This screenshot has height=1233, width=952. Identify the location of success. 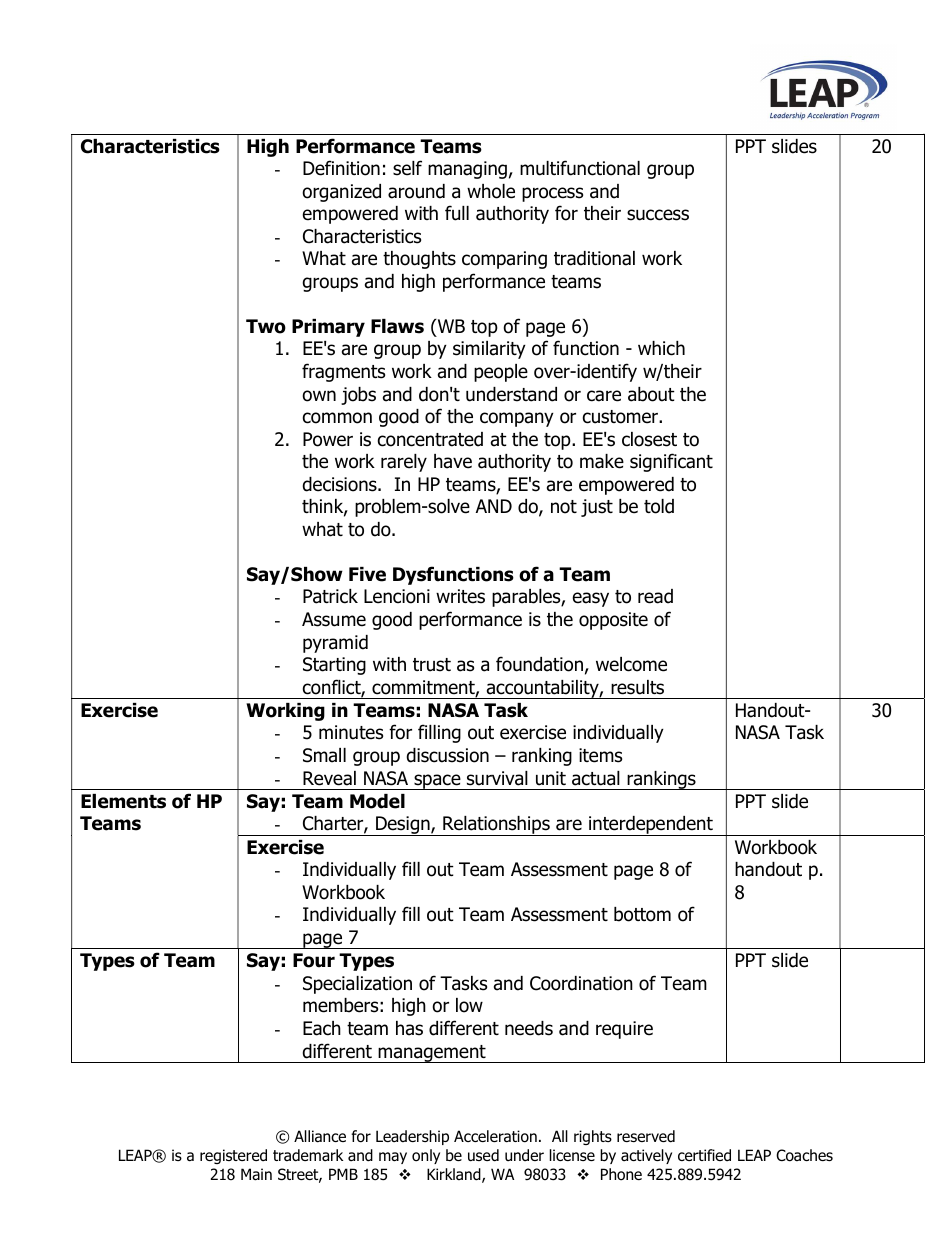
(658, 215).
